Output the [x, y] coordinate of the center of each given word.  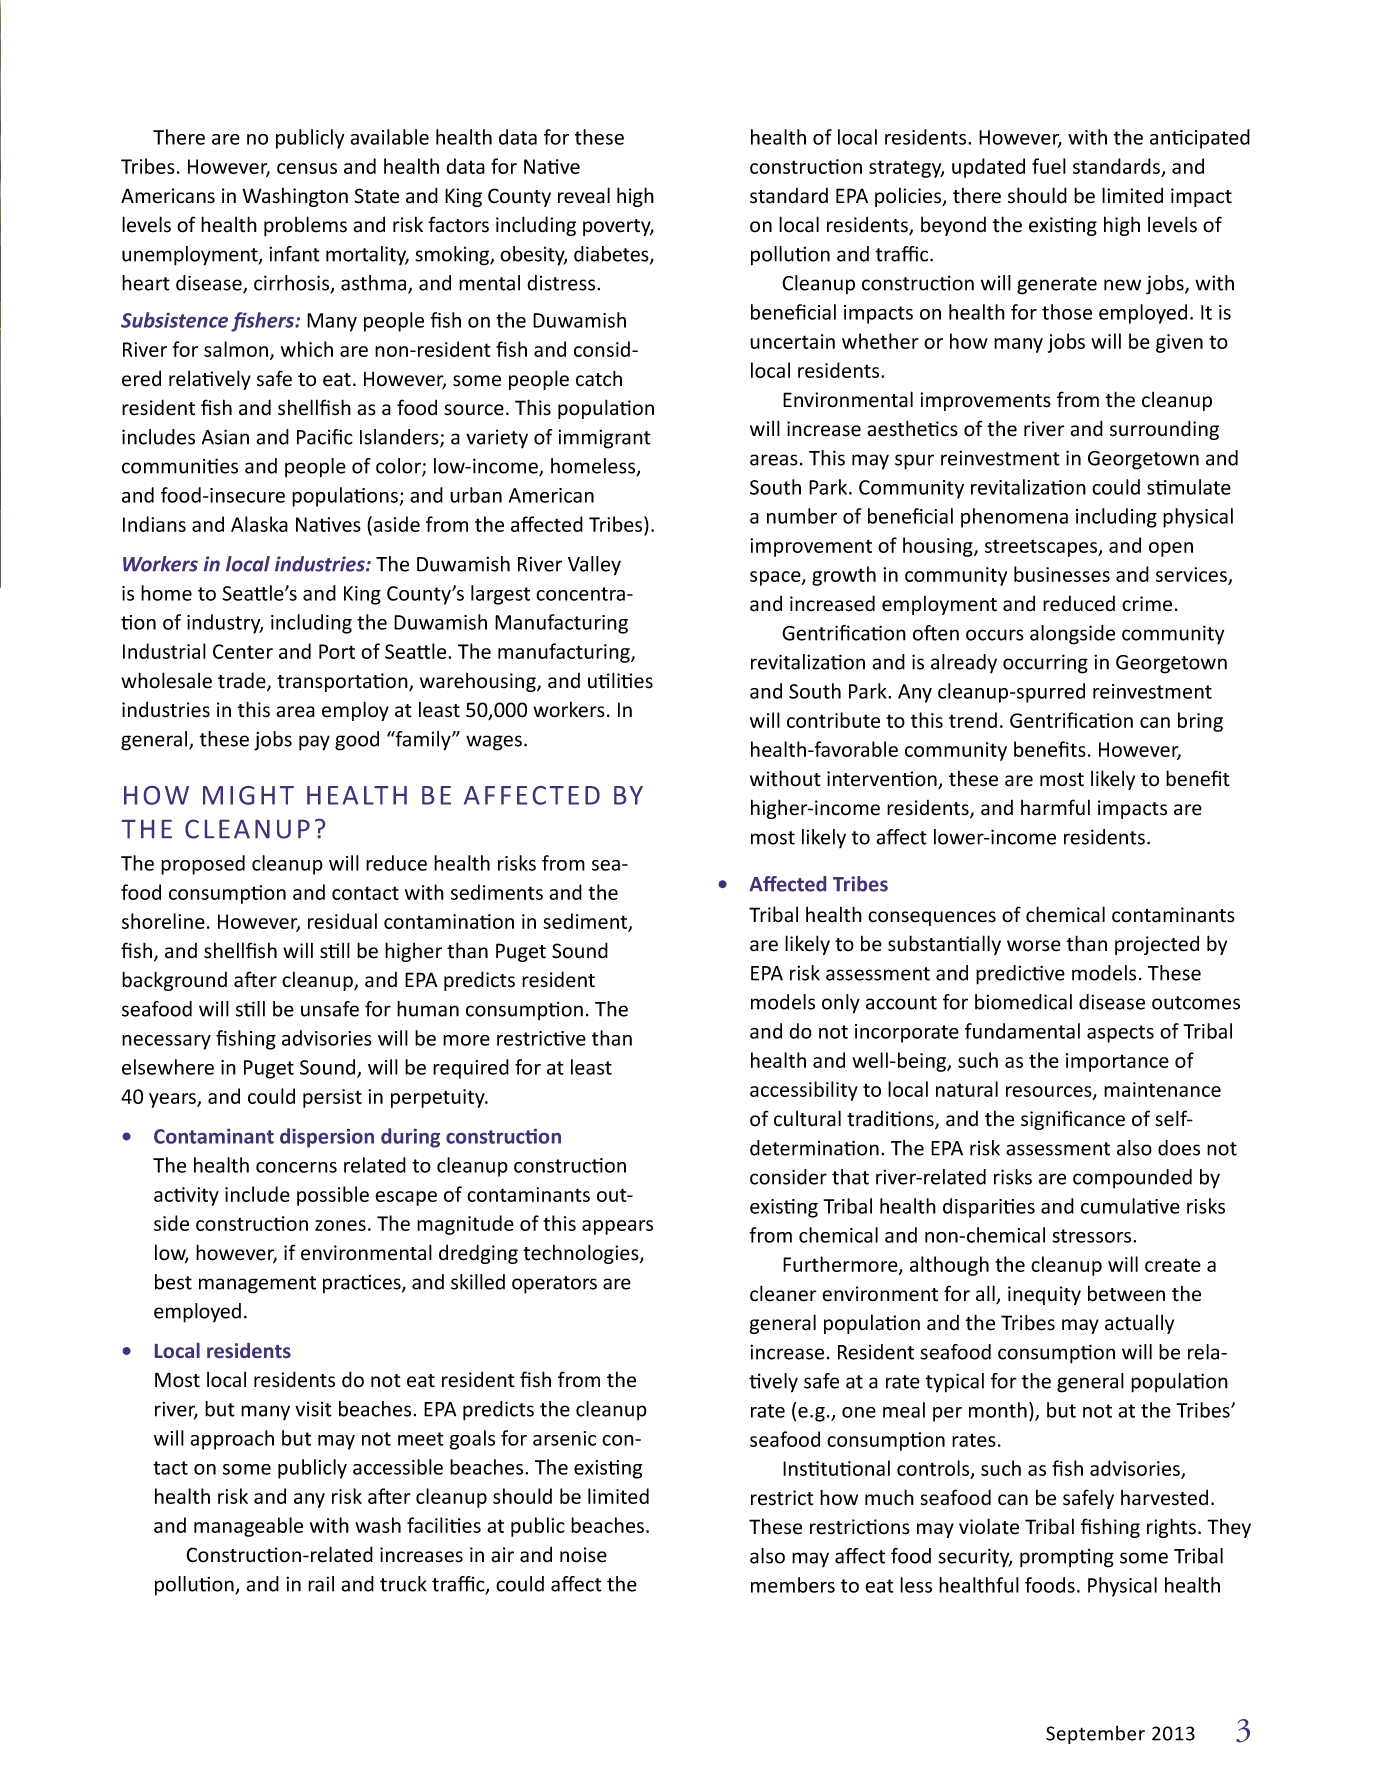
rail [321, 1584]
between [1126, 1293]
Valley [594, 566]
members [793, 1585]
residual [342, 921]
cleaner [783, 1293]
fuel [1049, 166]
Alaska [259, 524]
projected [1157, 945]
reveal [584, 195]
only [841, 1004]
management [257, 1285]
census [307, 168]
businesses [1062, 574]
